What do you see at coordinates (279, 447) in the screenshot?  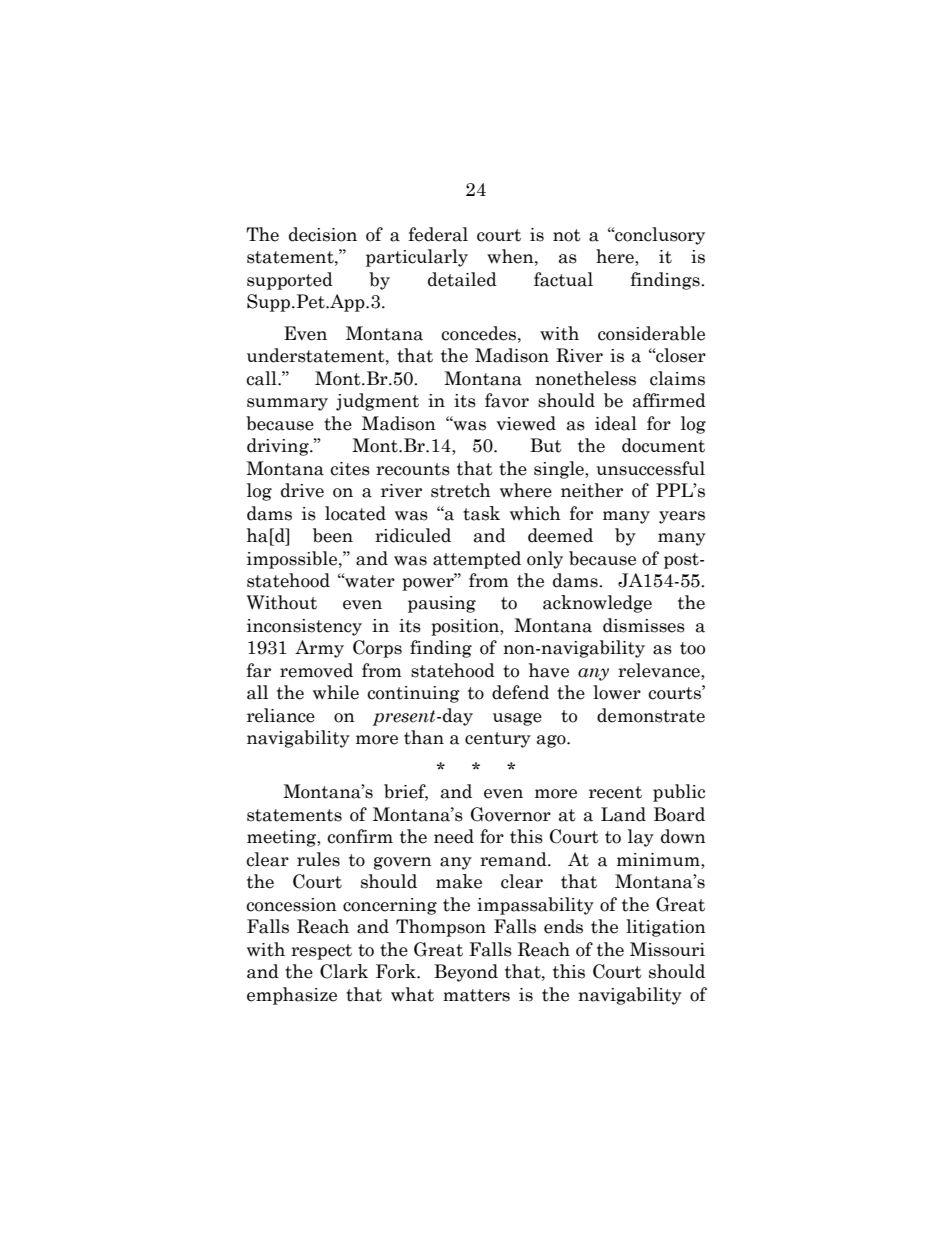 I see `driving` at bounding box center [279, 447].
